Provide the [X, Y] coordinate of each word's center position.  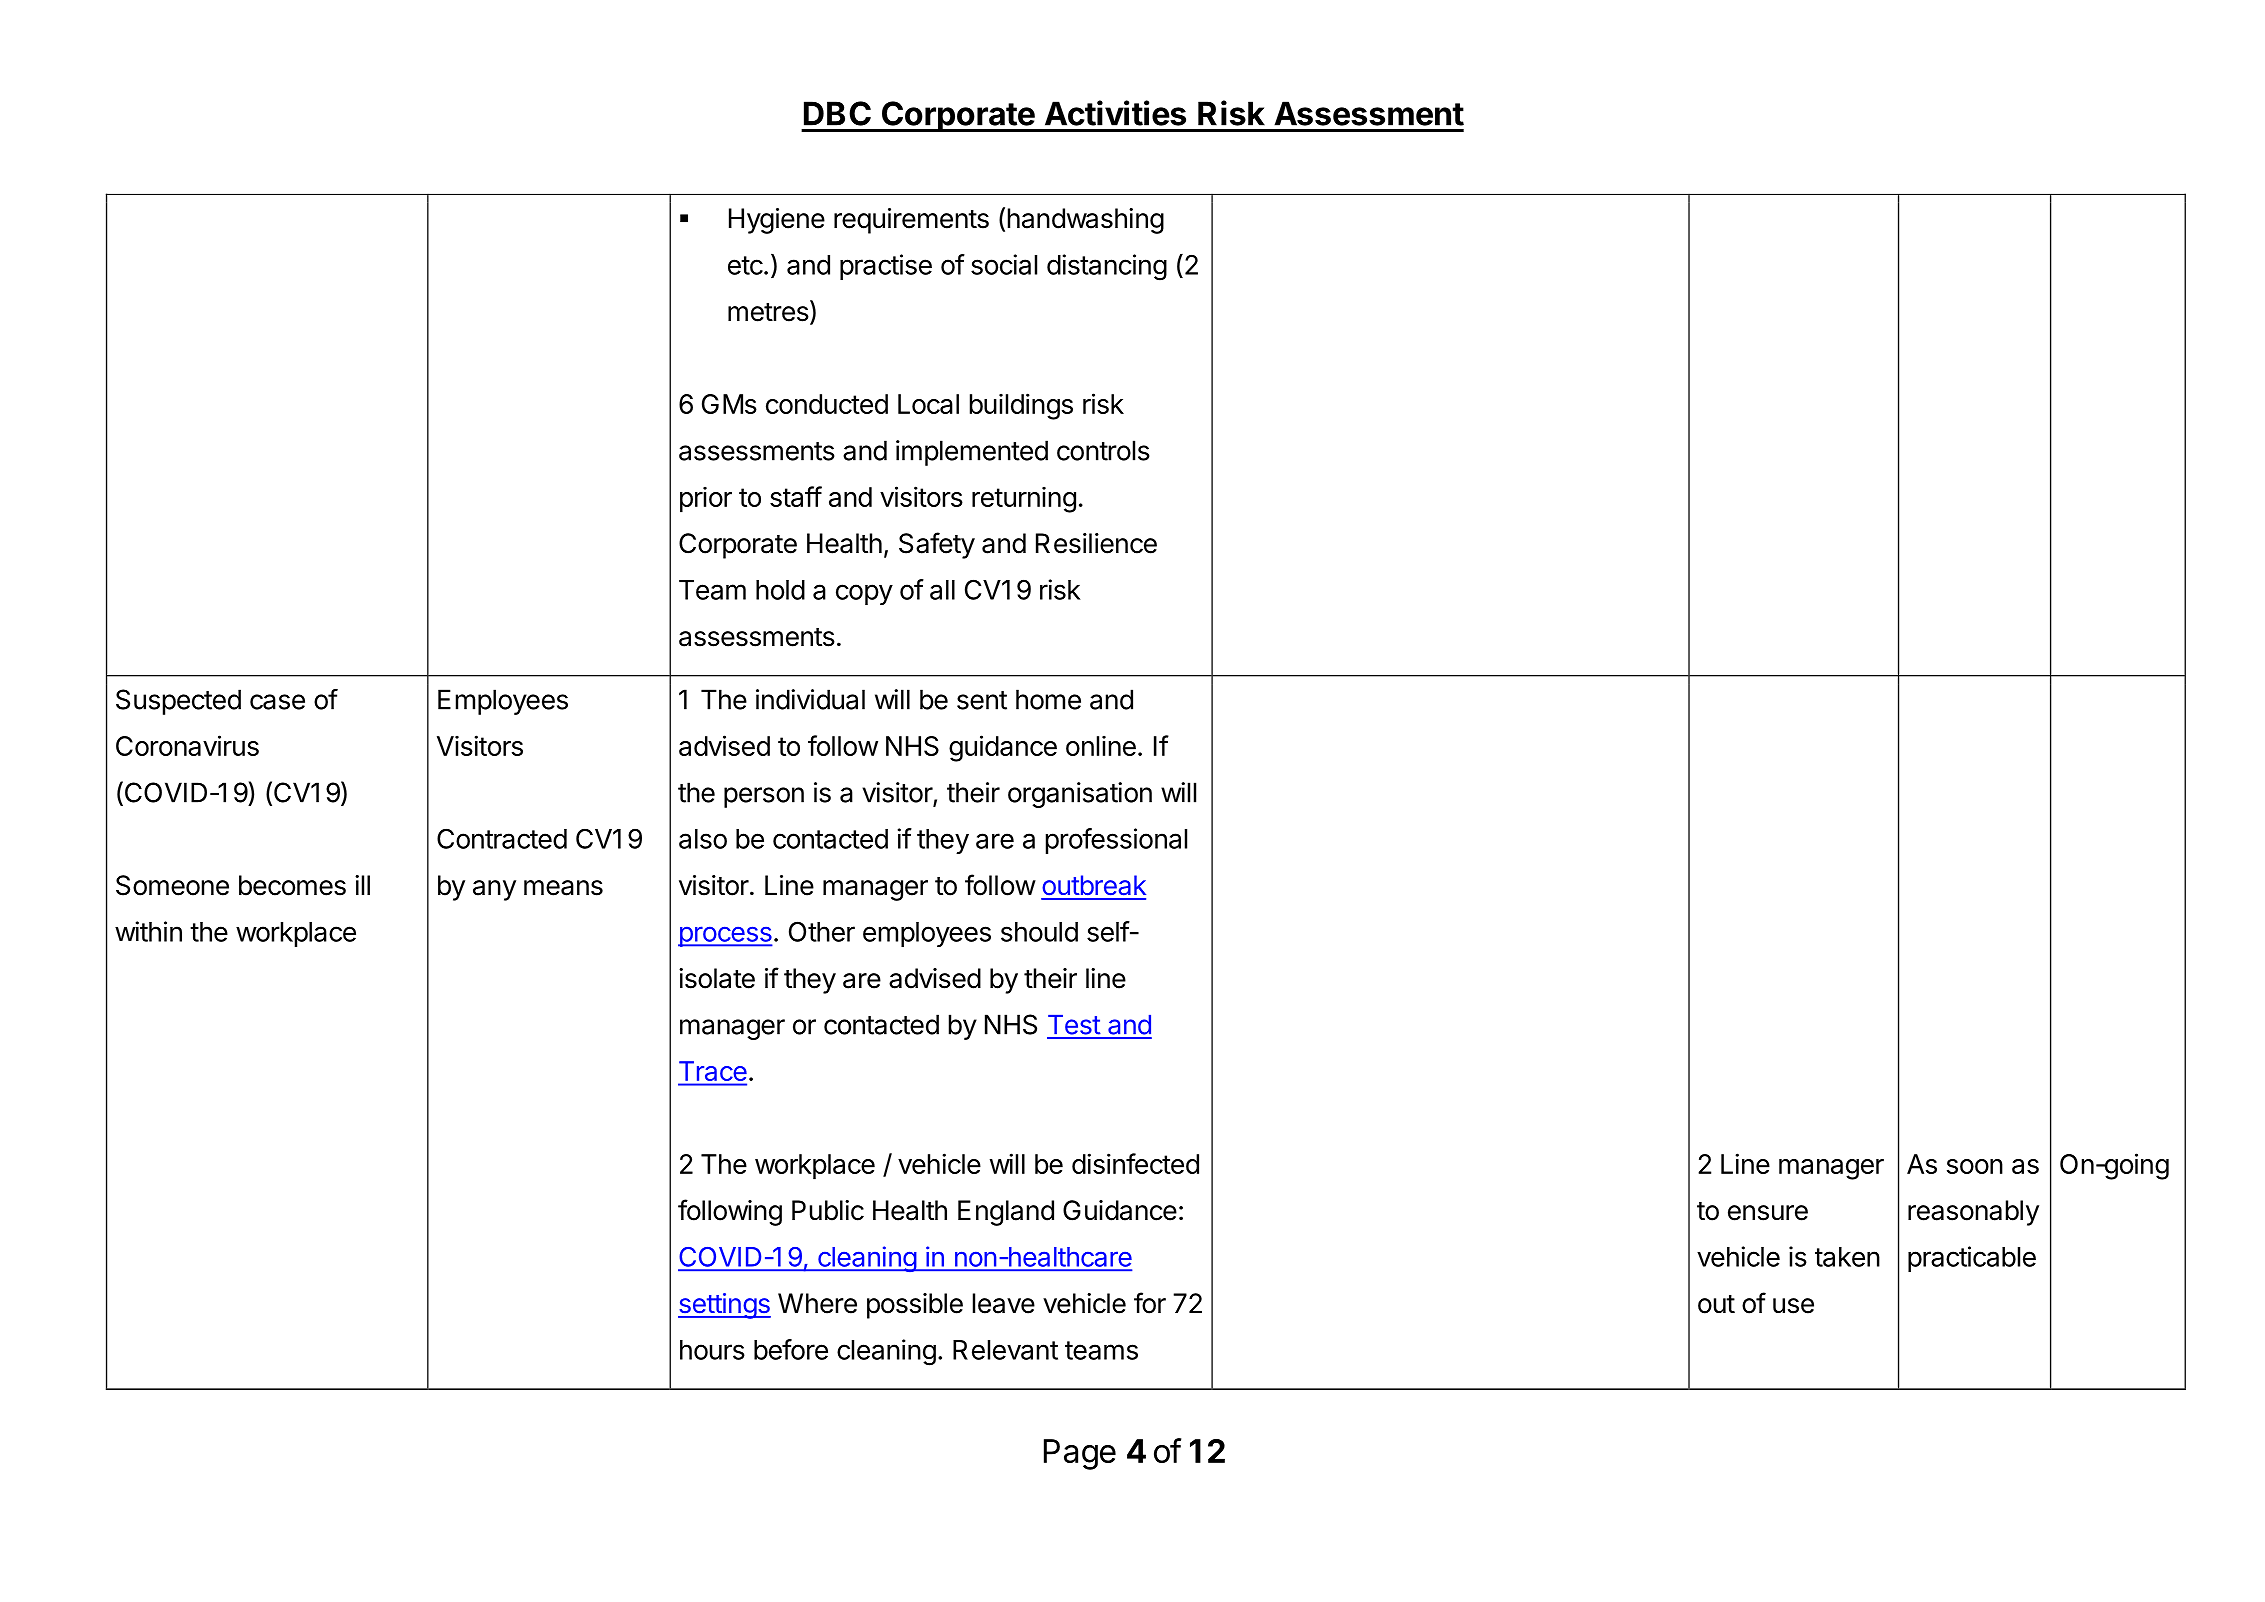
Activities [1115, 113]
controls [1103, 450]
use [1793, 1306]
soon [1975, 1166]
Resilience [1096, 543]
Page [1080, 1454]
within [148, 931]
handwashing [1086, 221]
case [277, 702]
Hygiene [777, 221]
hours [712, 1350]
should [1039, 932]
